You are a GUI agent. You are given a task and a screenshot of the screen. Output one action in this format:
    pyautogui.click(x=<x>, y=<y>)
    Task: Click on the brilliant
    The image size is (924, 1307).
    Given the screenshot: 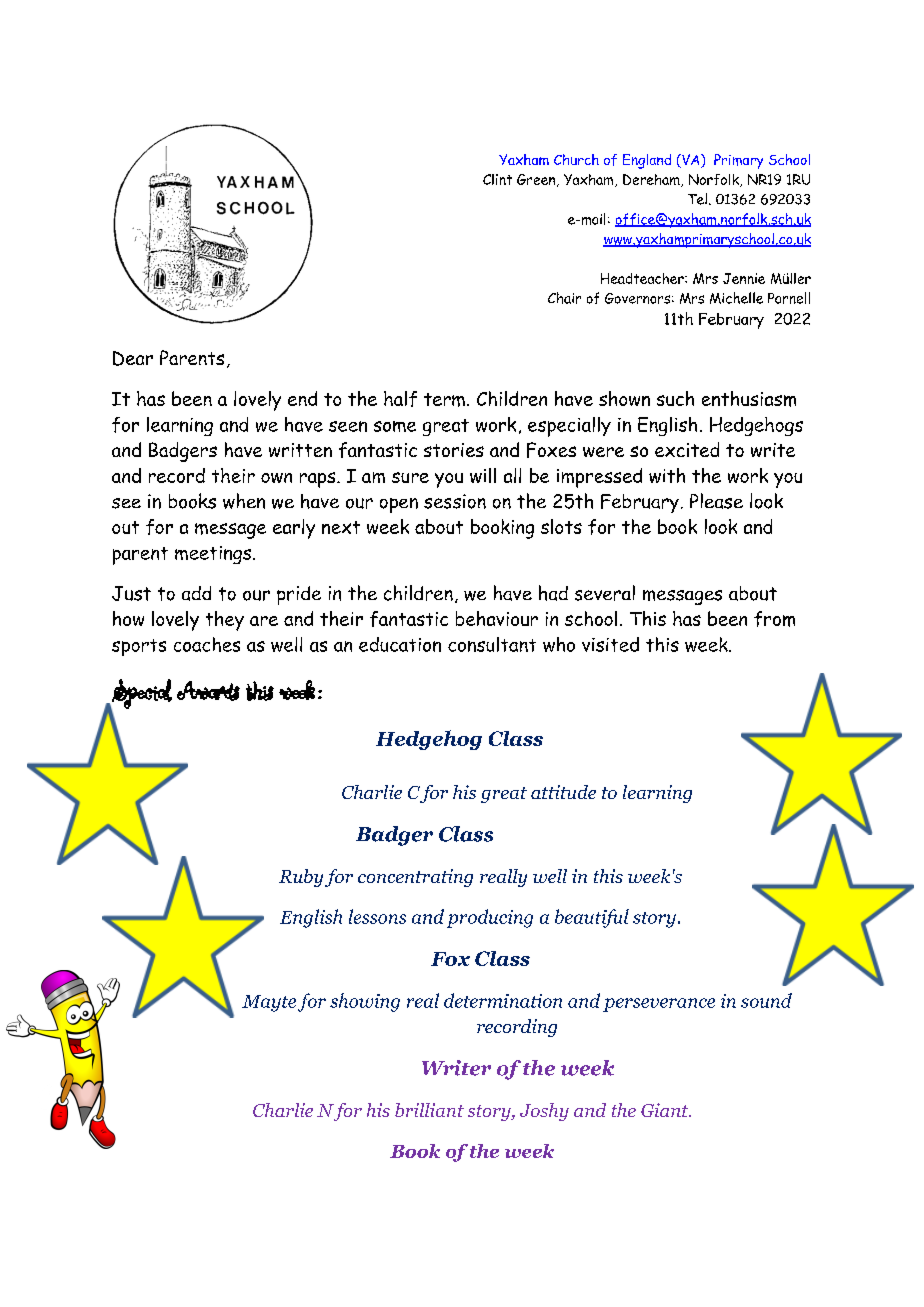 What is the action you would take?
    pyautogui.click(x=429, y=1110)
